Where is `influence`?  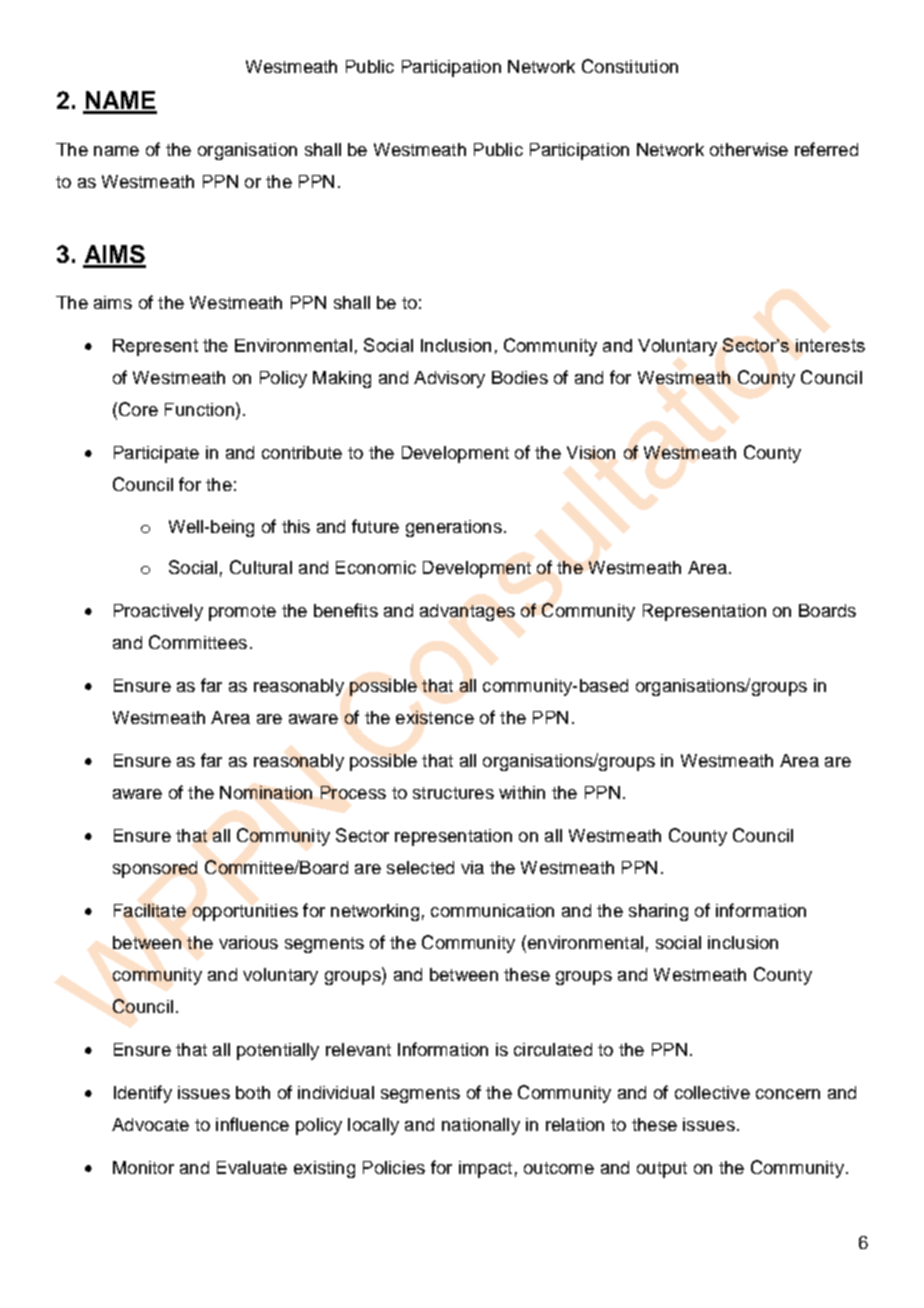 influence is located at coordinates (252, 1124).
